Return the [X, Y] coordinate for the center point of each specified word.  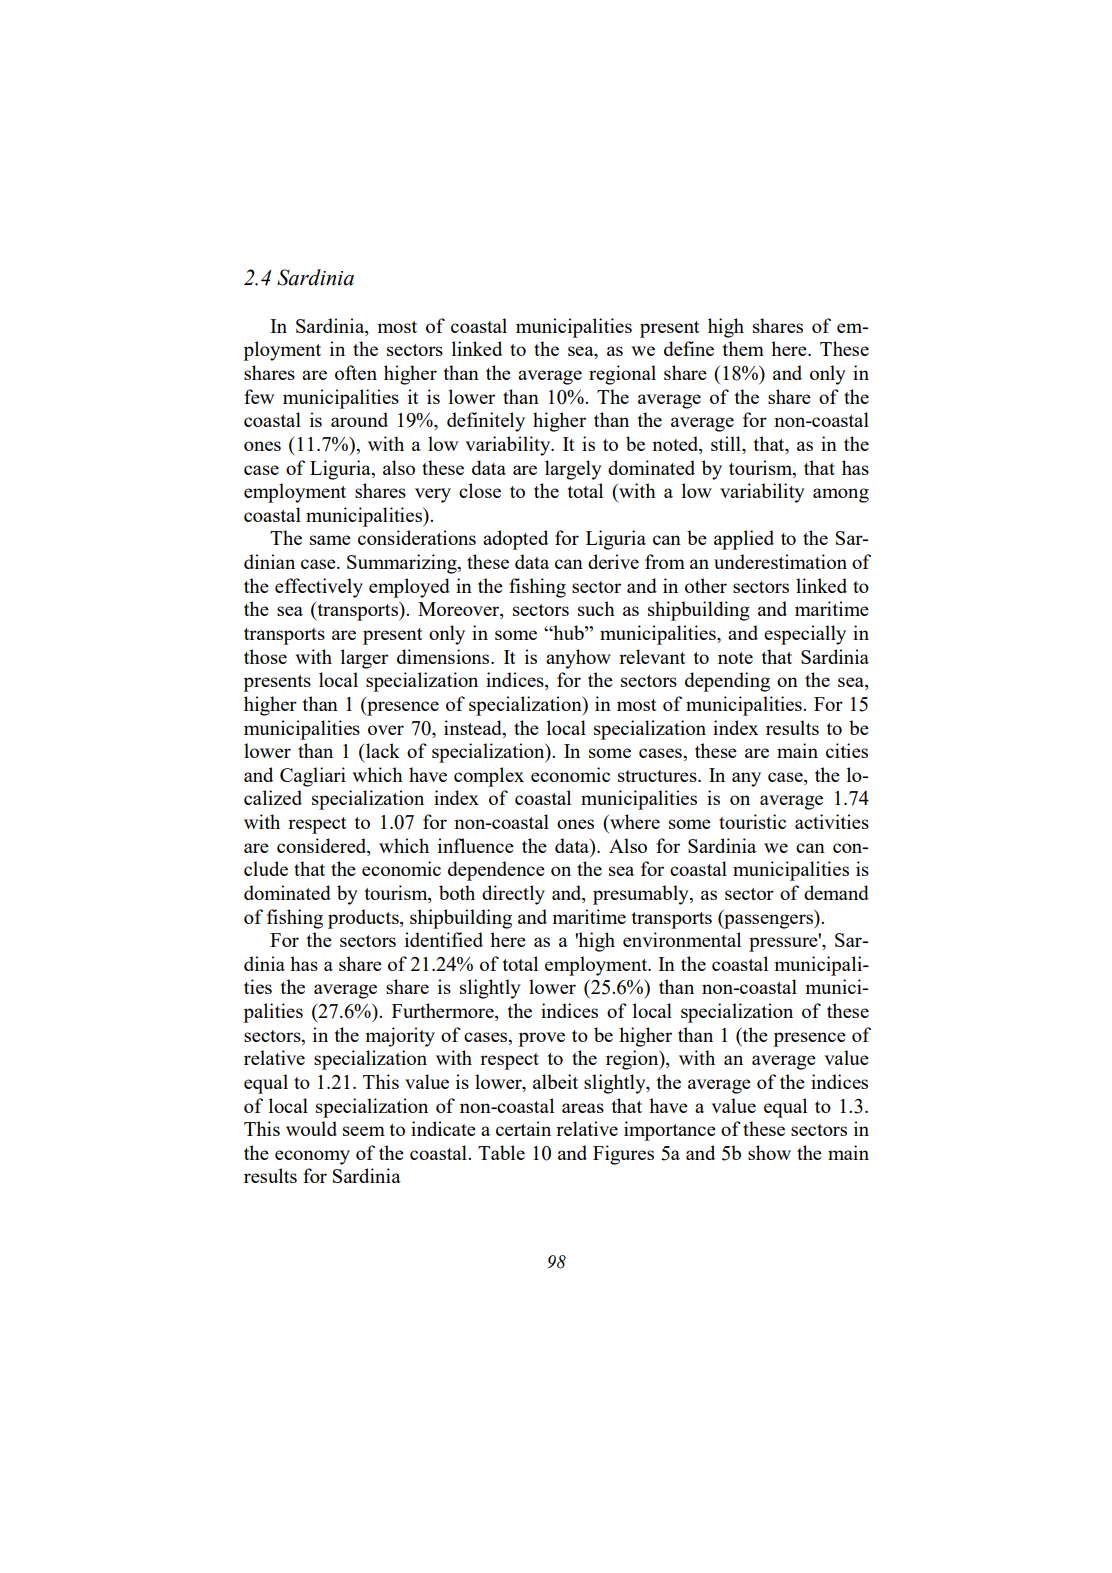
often [356, 372]
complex [489, 777]
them [743, 348]
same [330, 540]
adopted [515, 540]
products [364, 919]
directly [513, 895]
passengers [769, 921]
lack [381, 750]
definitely [486, 422]
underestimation [780, 561]
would [311, 1128]
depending [727, 682]
